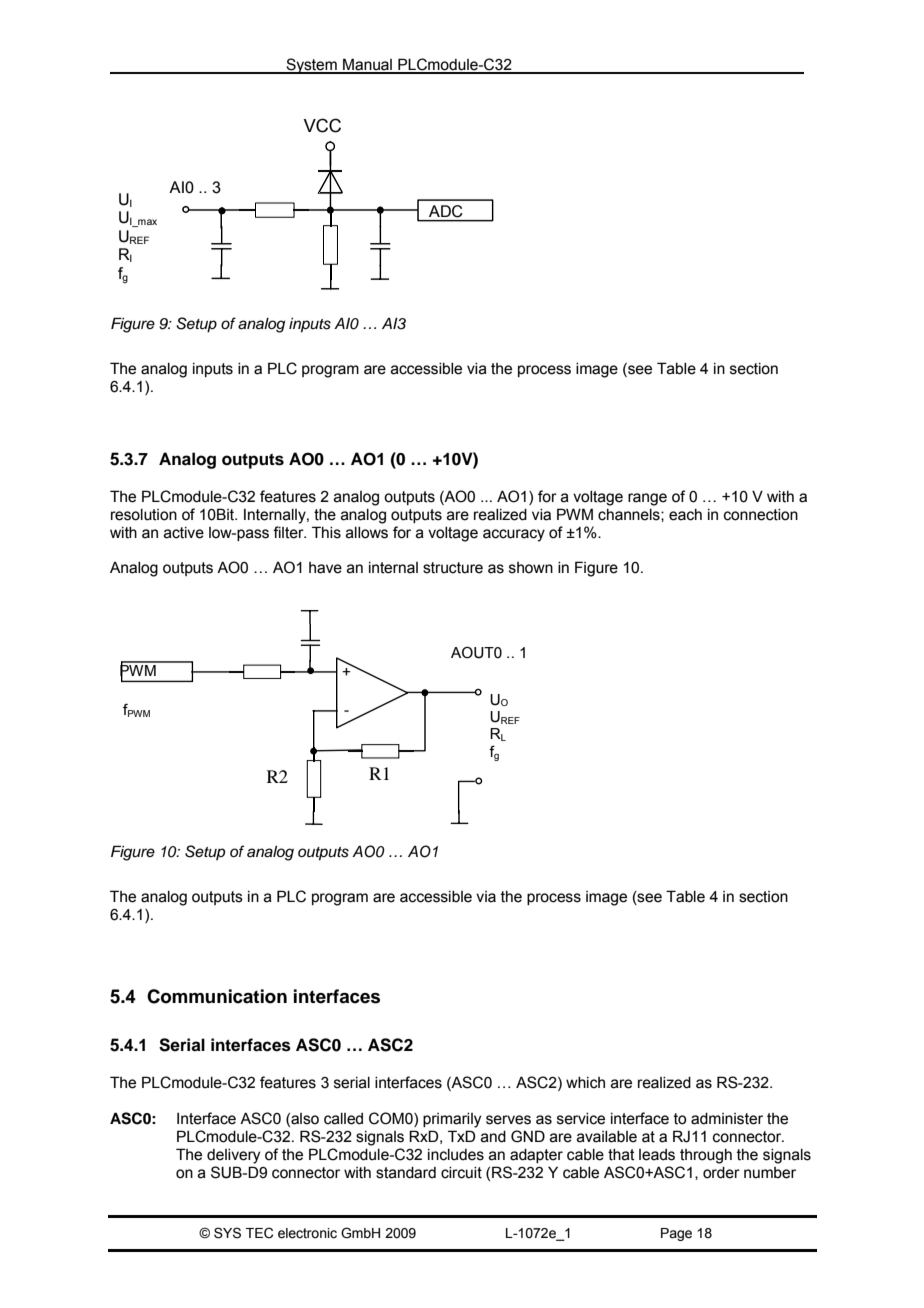  Describe the element at coordinates (322, 125) in the screenshot. I see `VCC` at that location.
